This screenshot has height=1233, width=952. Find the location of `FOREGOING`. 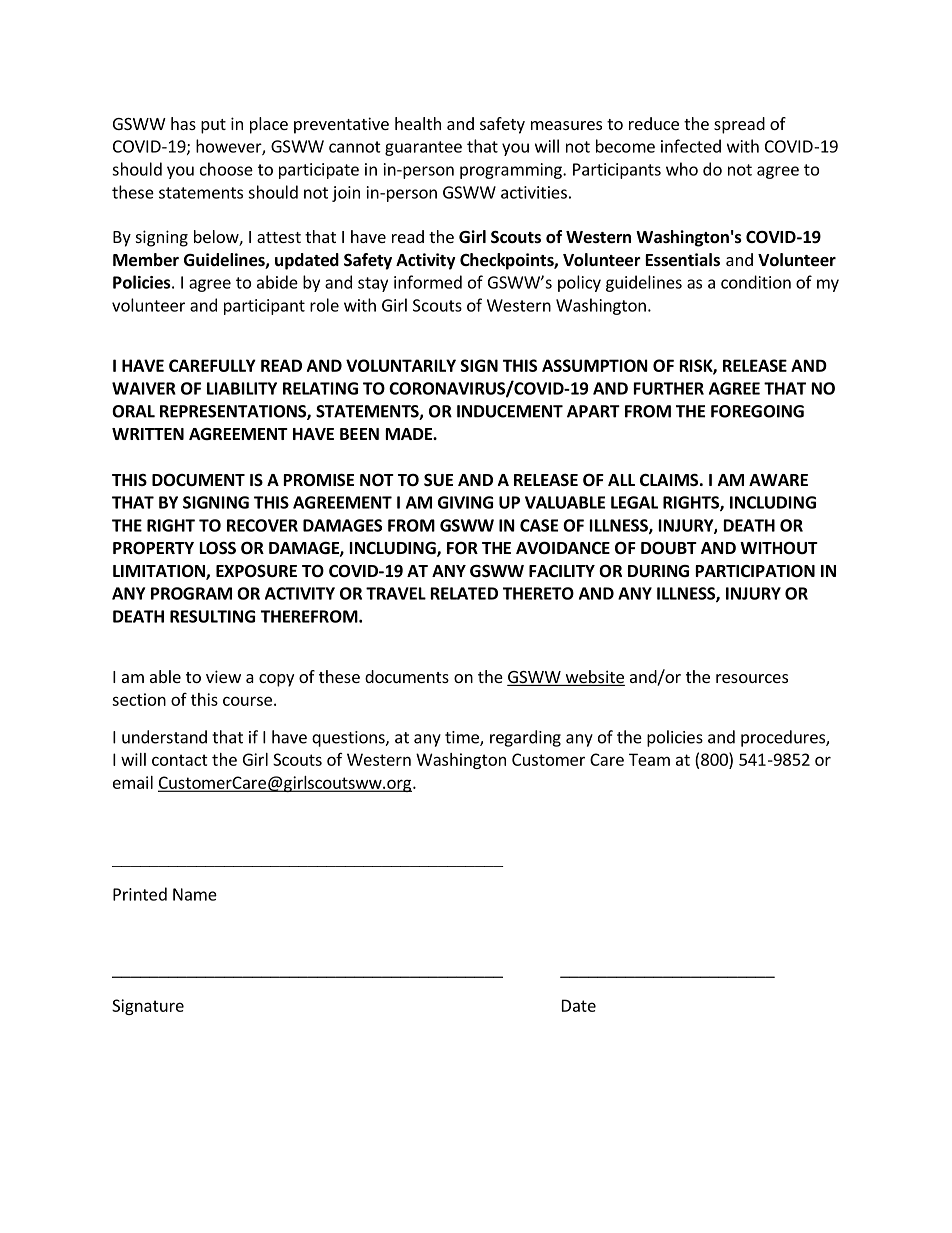

FOREGOING is located at coordinates (757, 411).
